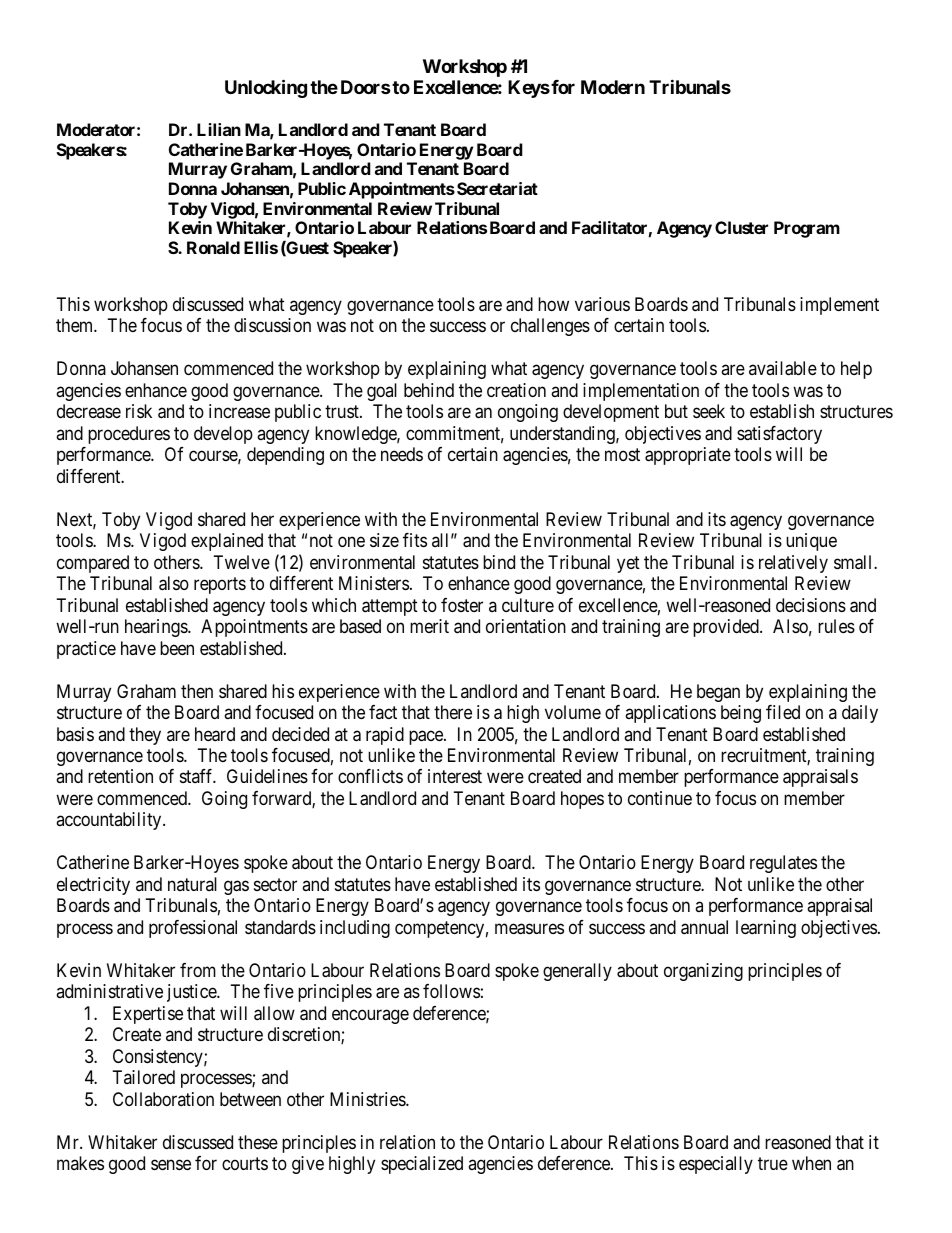  What do you see at coordinates (741, 227) in the screenshot?
I see `Cluster` at bounding box center [741, 227].
